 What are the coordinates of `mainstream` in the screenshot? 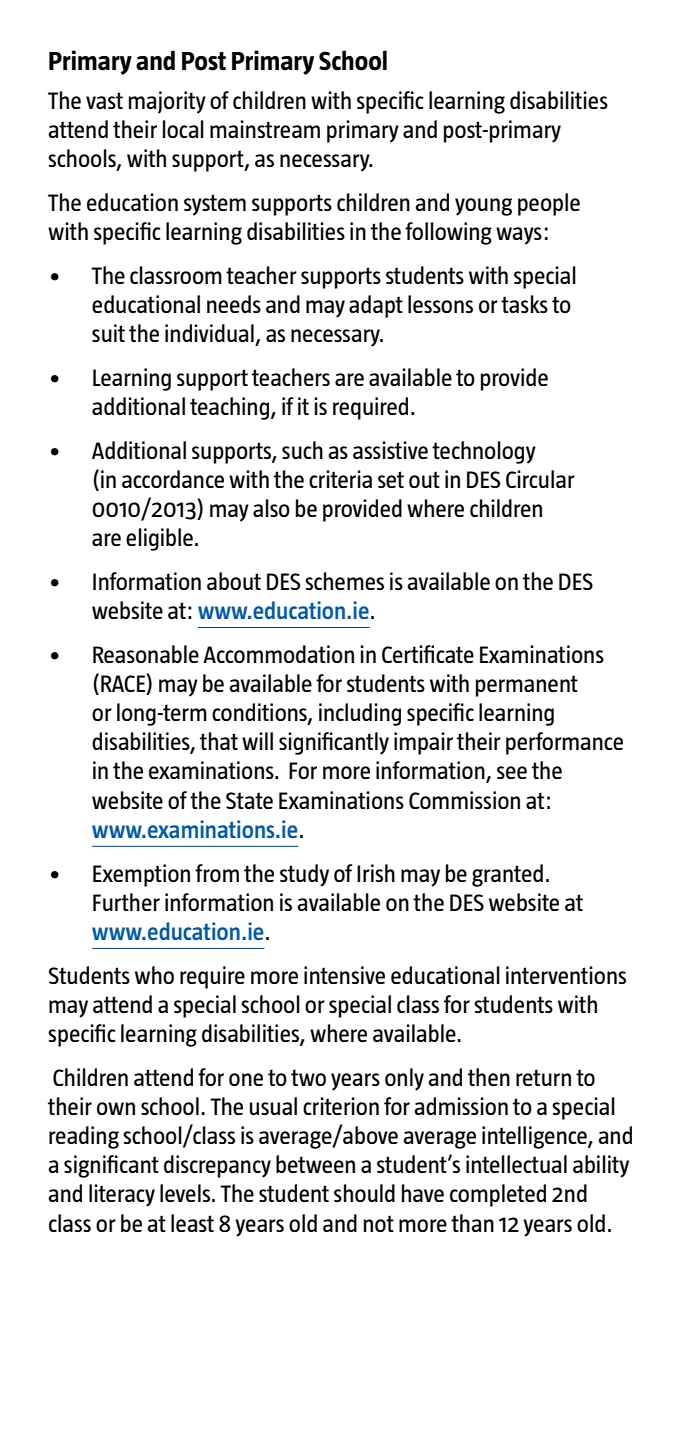 It's located at (265, 129).
